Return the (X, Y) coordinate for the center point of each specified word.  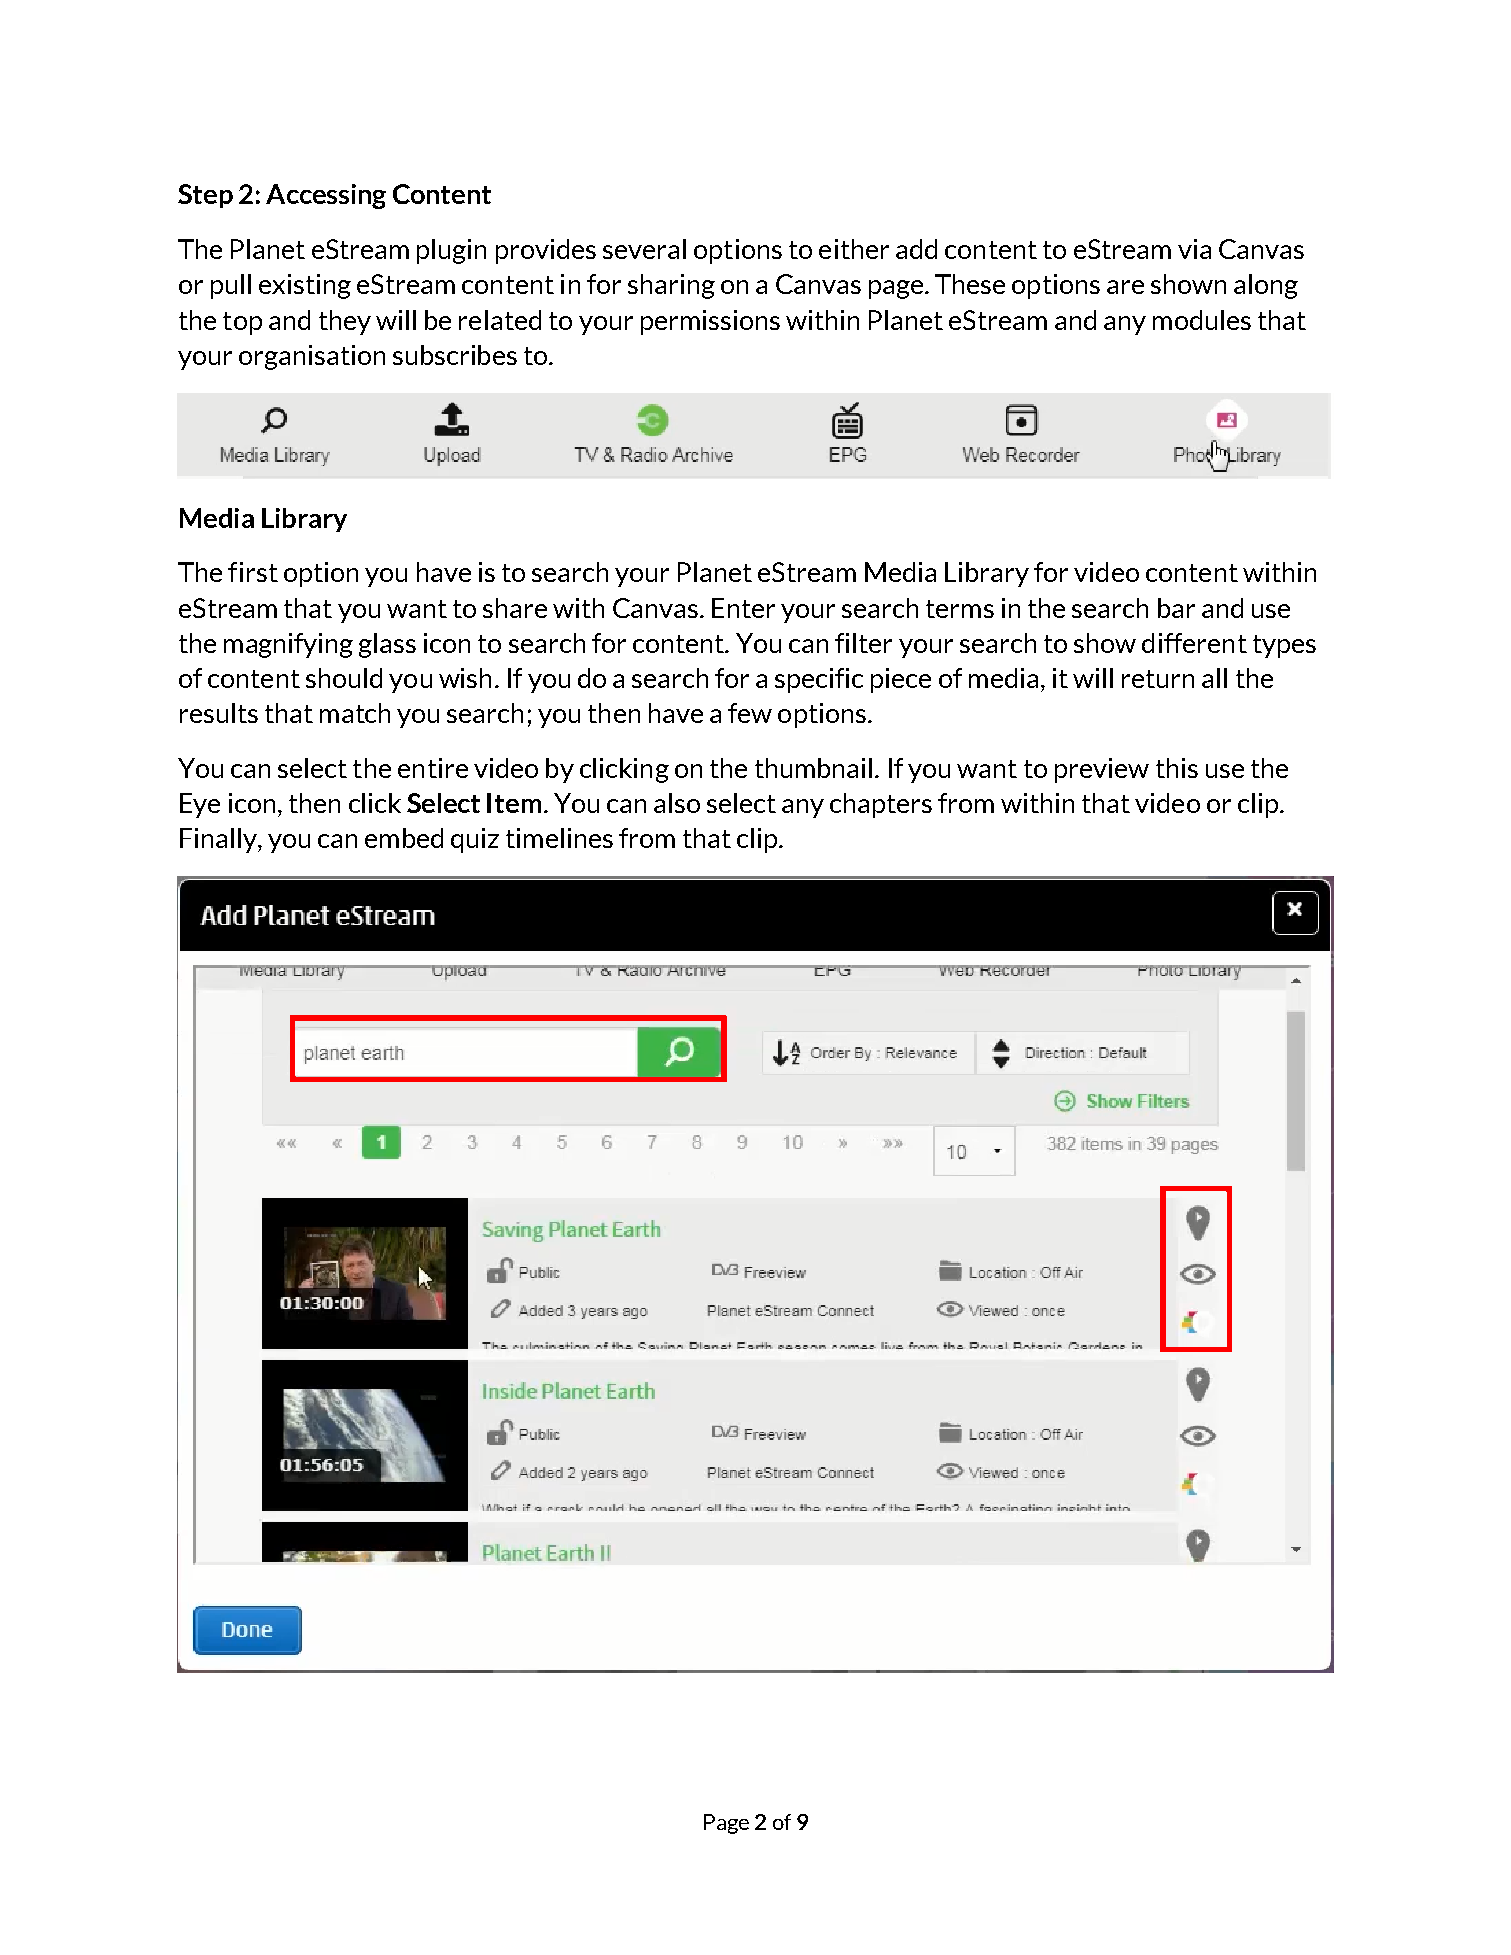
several (644, 249)
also (677, 803)
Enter (743, 608)
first (253, 572)
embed (404, 838)
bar (1176, 608)
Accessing (326, 196)
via (1194, 249)
